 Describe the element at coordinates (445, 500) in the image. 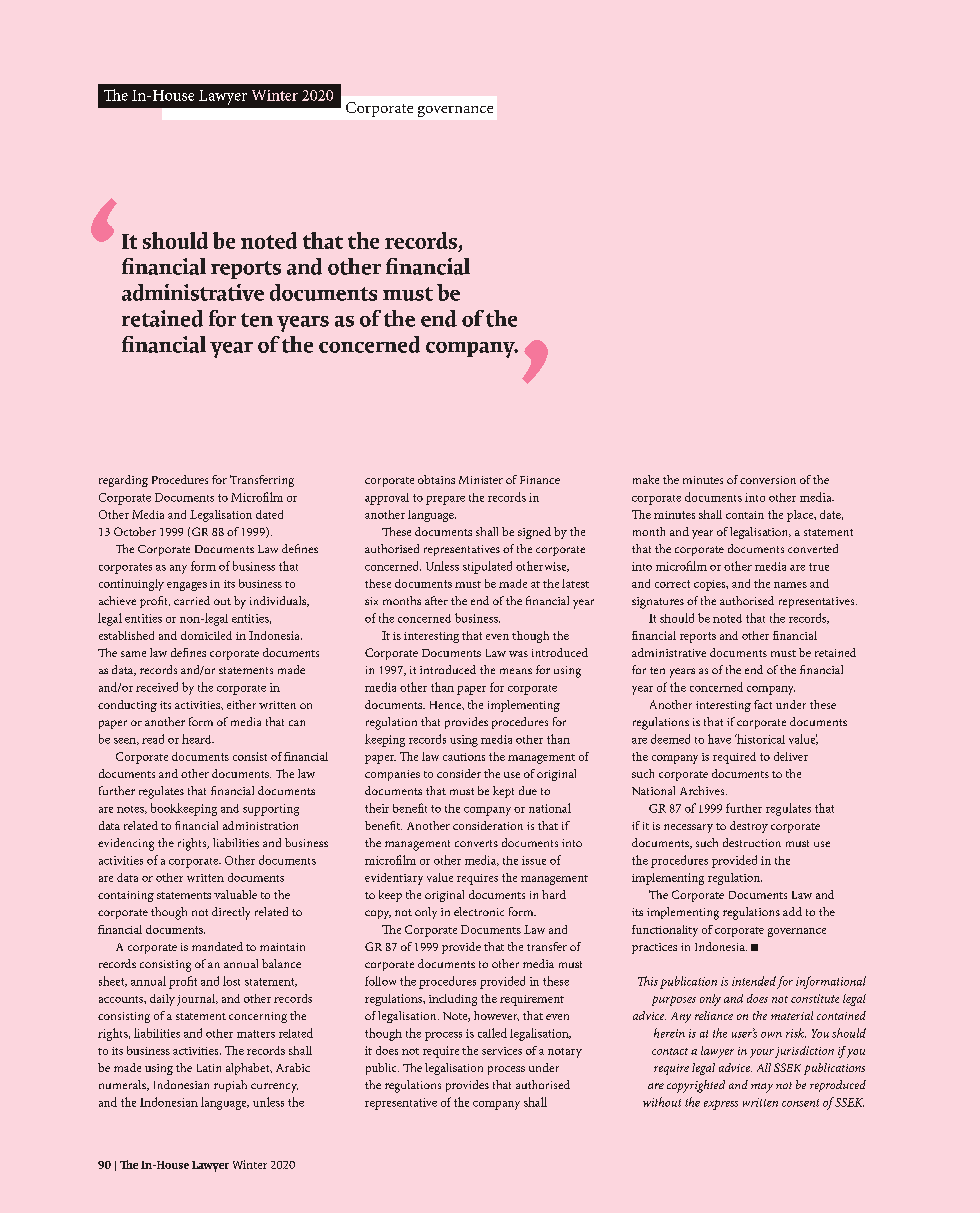

I see `prepare` at that location.
